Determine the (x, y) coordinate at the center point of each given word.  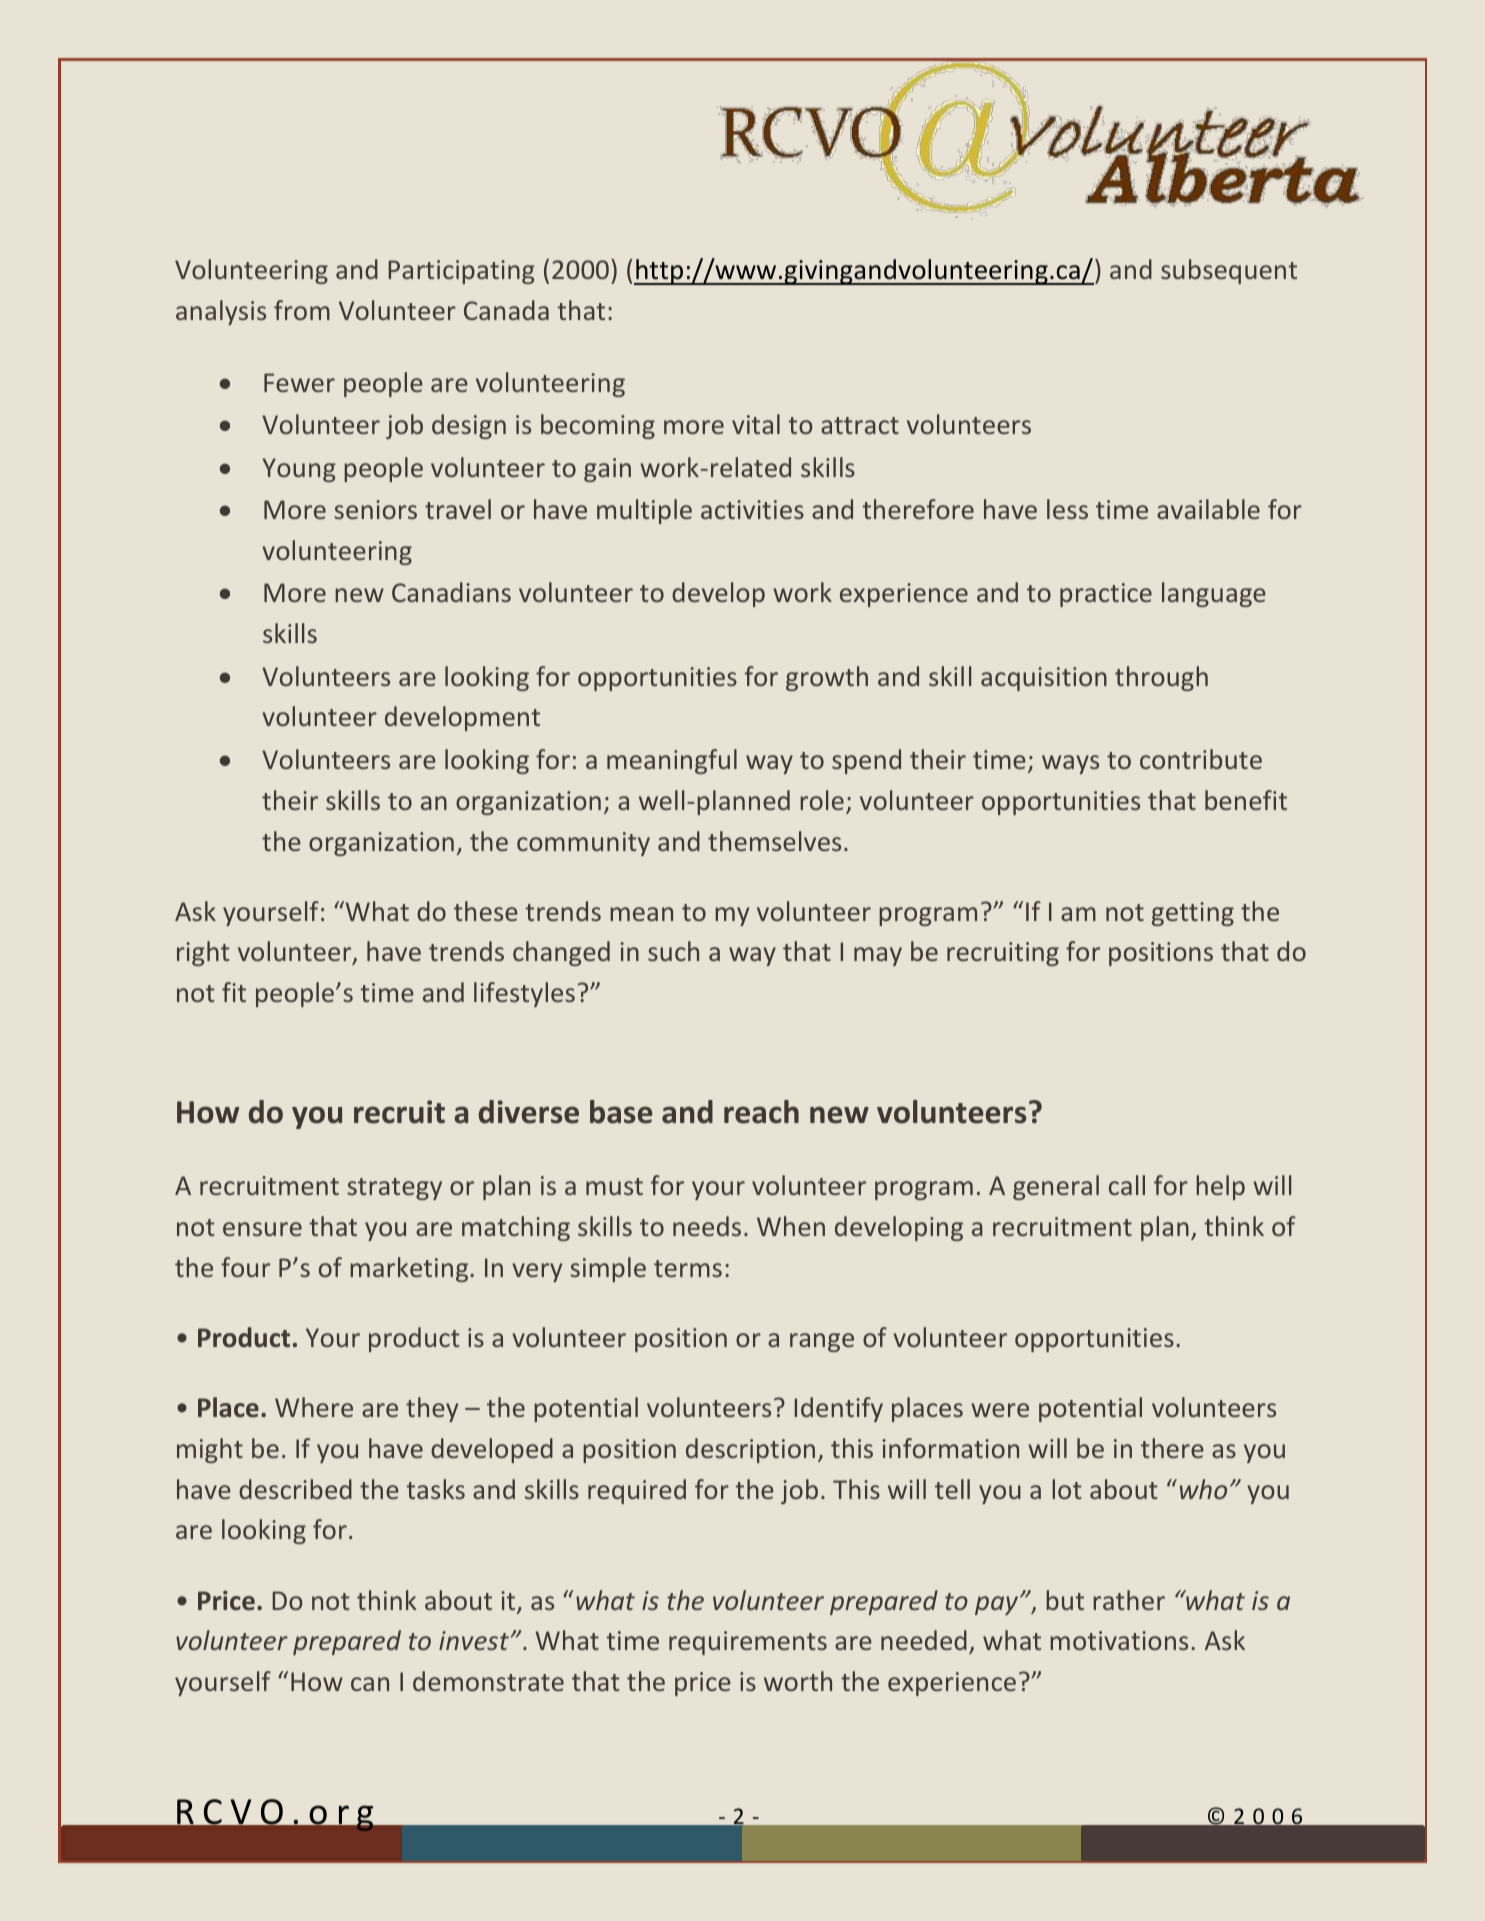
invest (475, 1640)
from (302, 310)
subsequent (1229, 271)
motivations (1119, 1640)
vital (756, 424)
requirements (748, 1643)
